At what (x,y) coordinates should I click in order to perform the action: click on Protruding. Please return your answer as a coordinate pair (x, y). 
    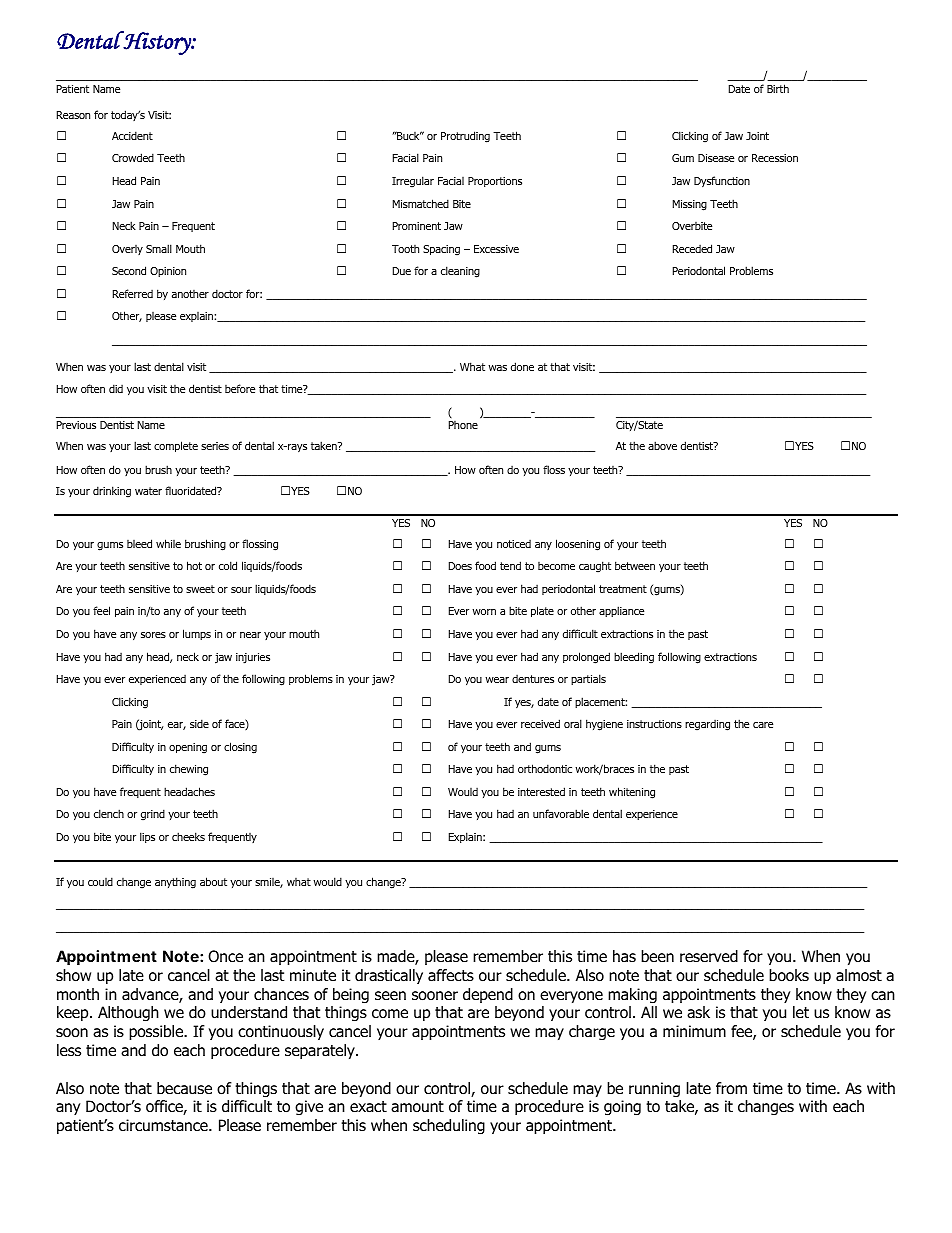
    Looking at the image, I should click on (465, 137).
